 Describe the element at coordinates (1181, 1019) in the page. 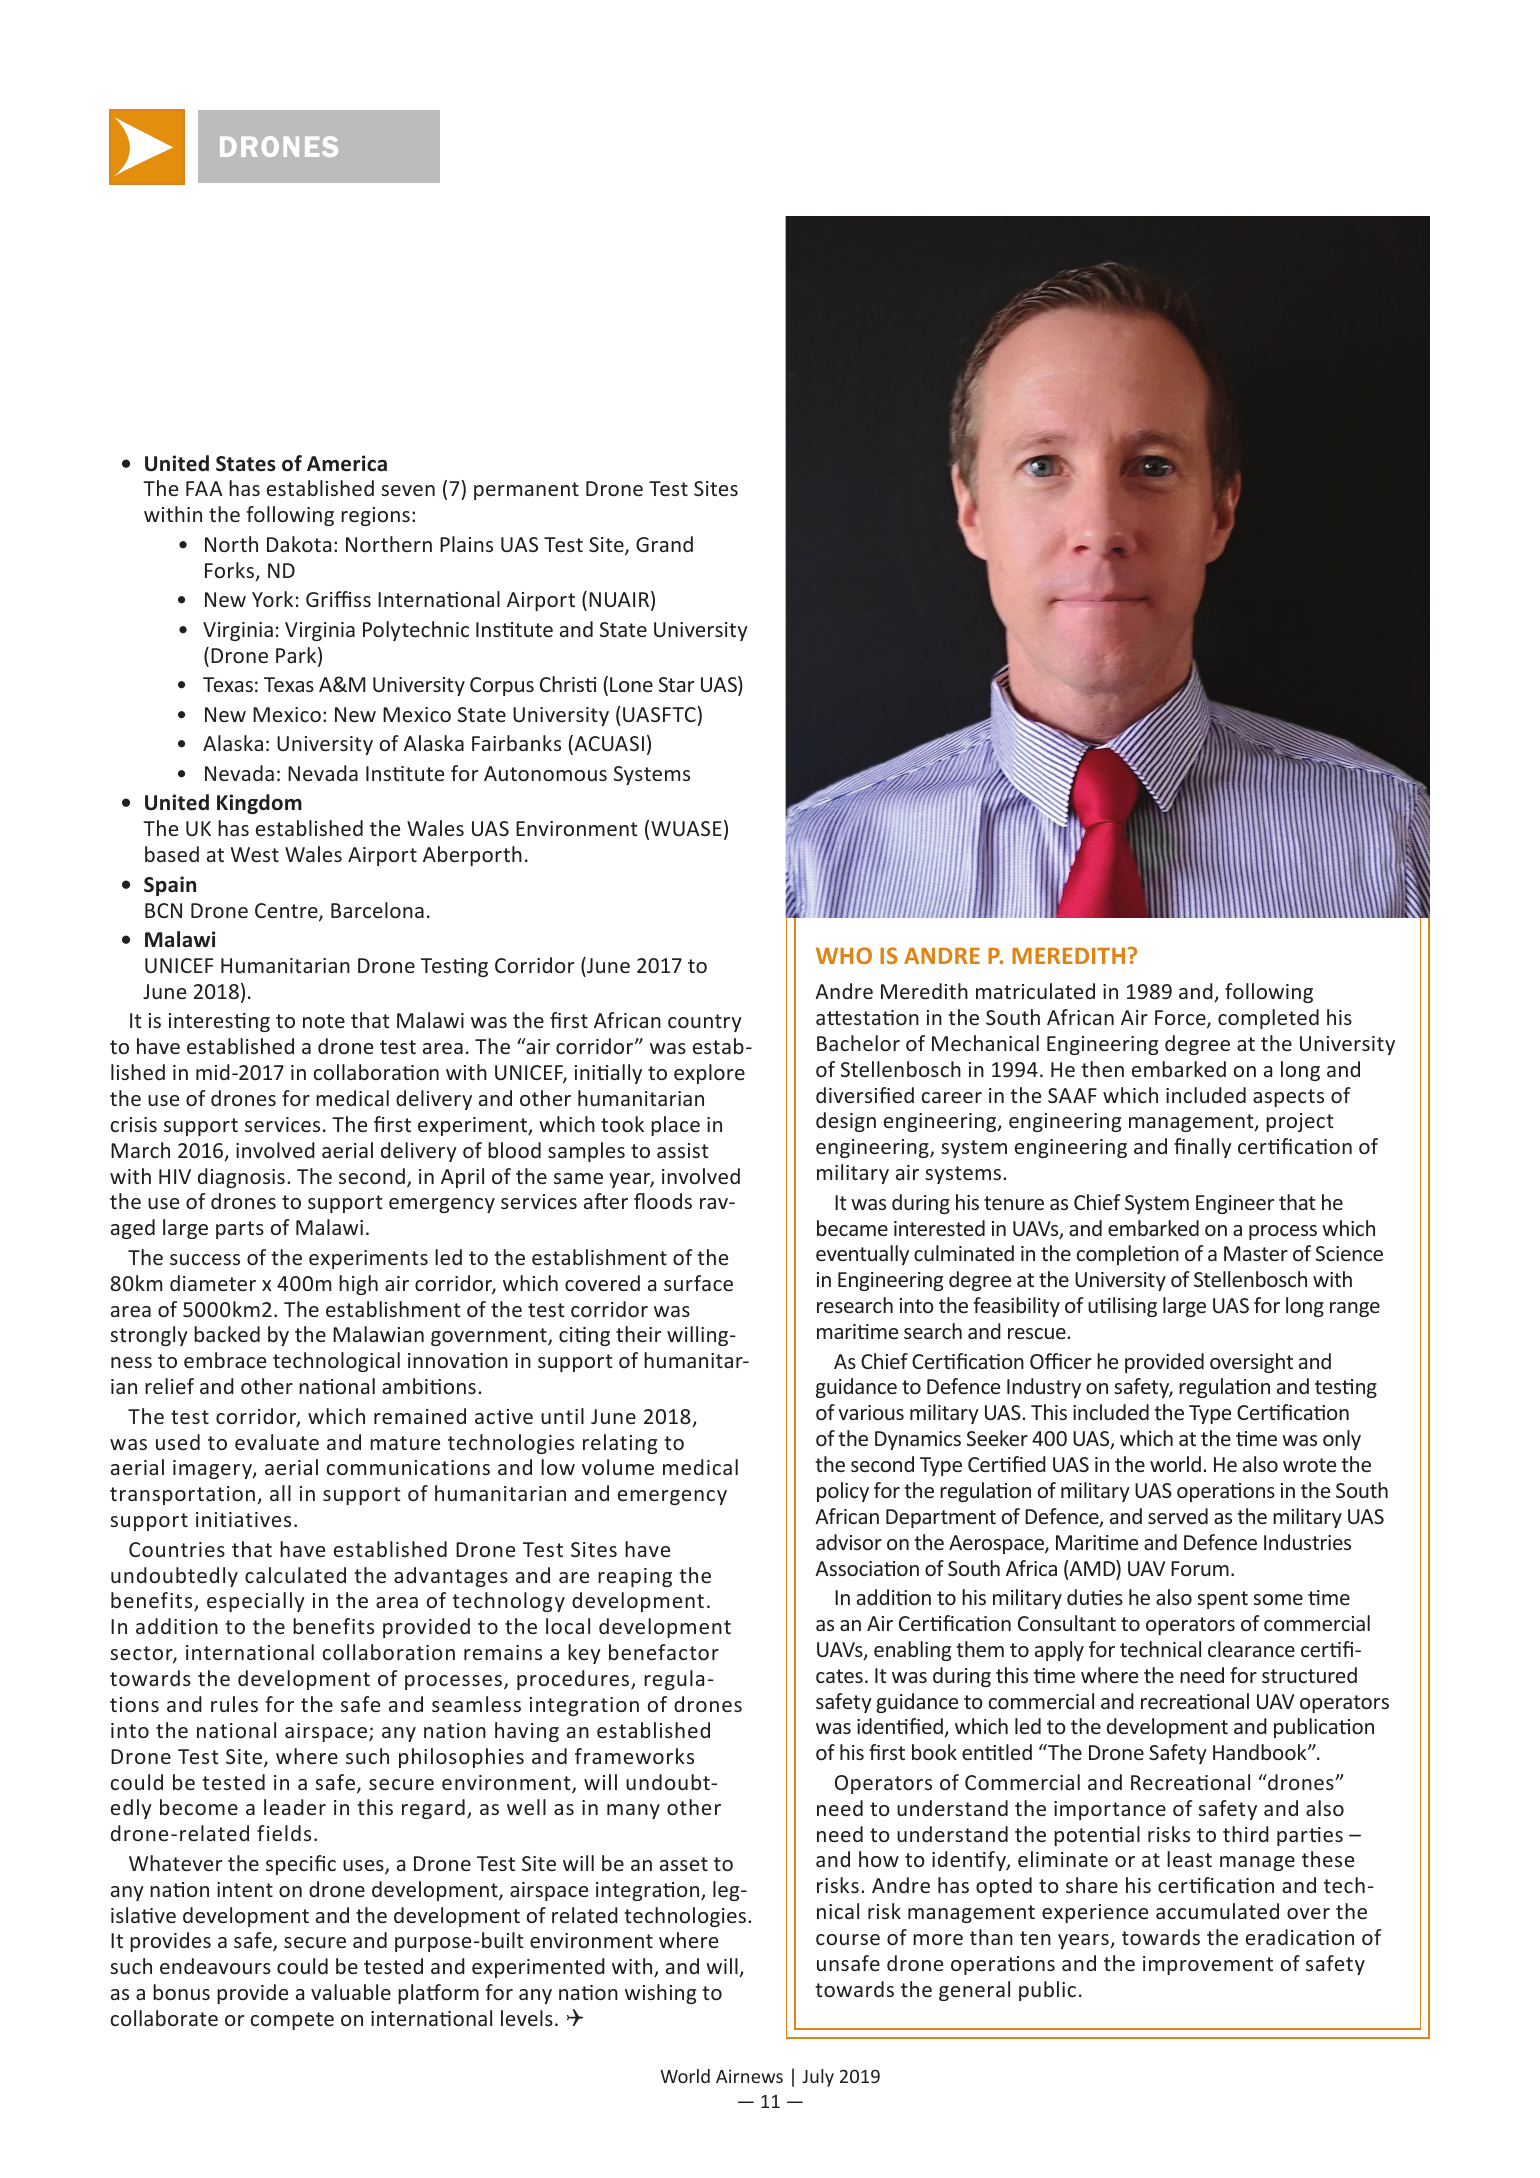

I see `Force` at that location.
